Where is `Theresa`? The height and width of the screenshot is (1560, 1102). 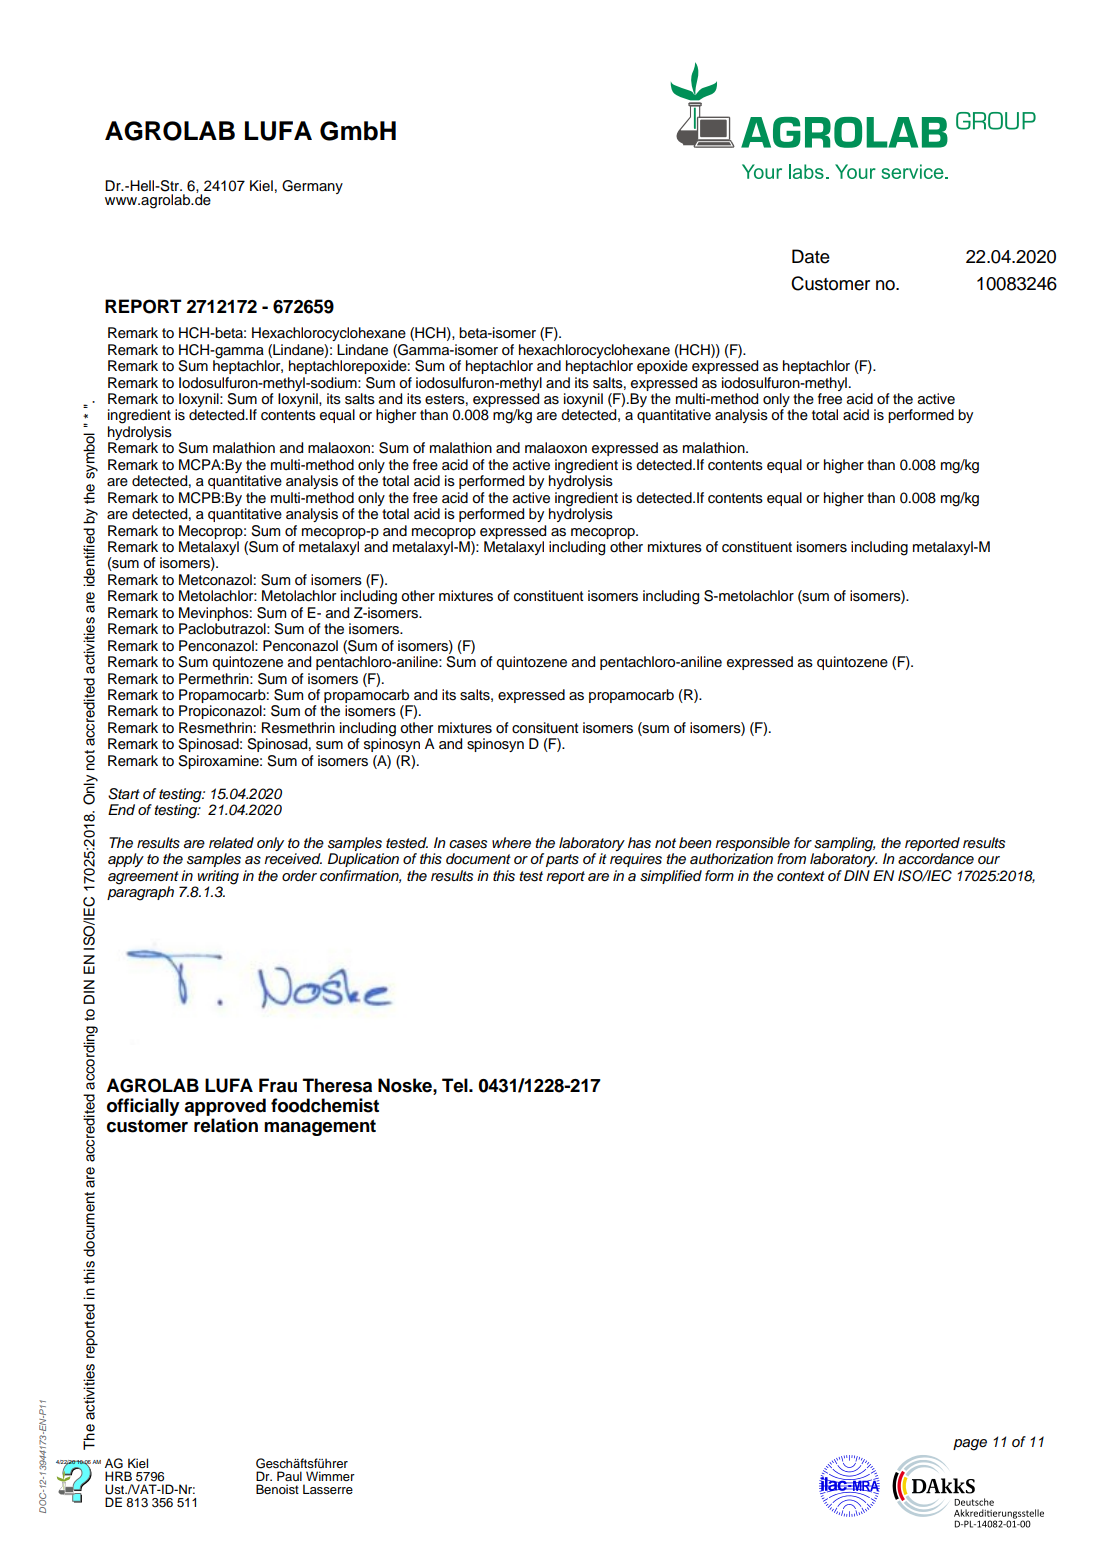
Theresa is located at coordinates (337, 1085).
